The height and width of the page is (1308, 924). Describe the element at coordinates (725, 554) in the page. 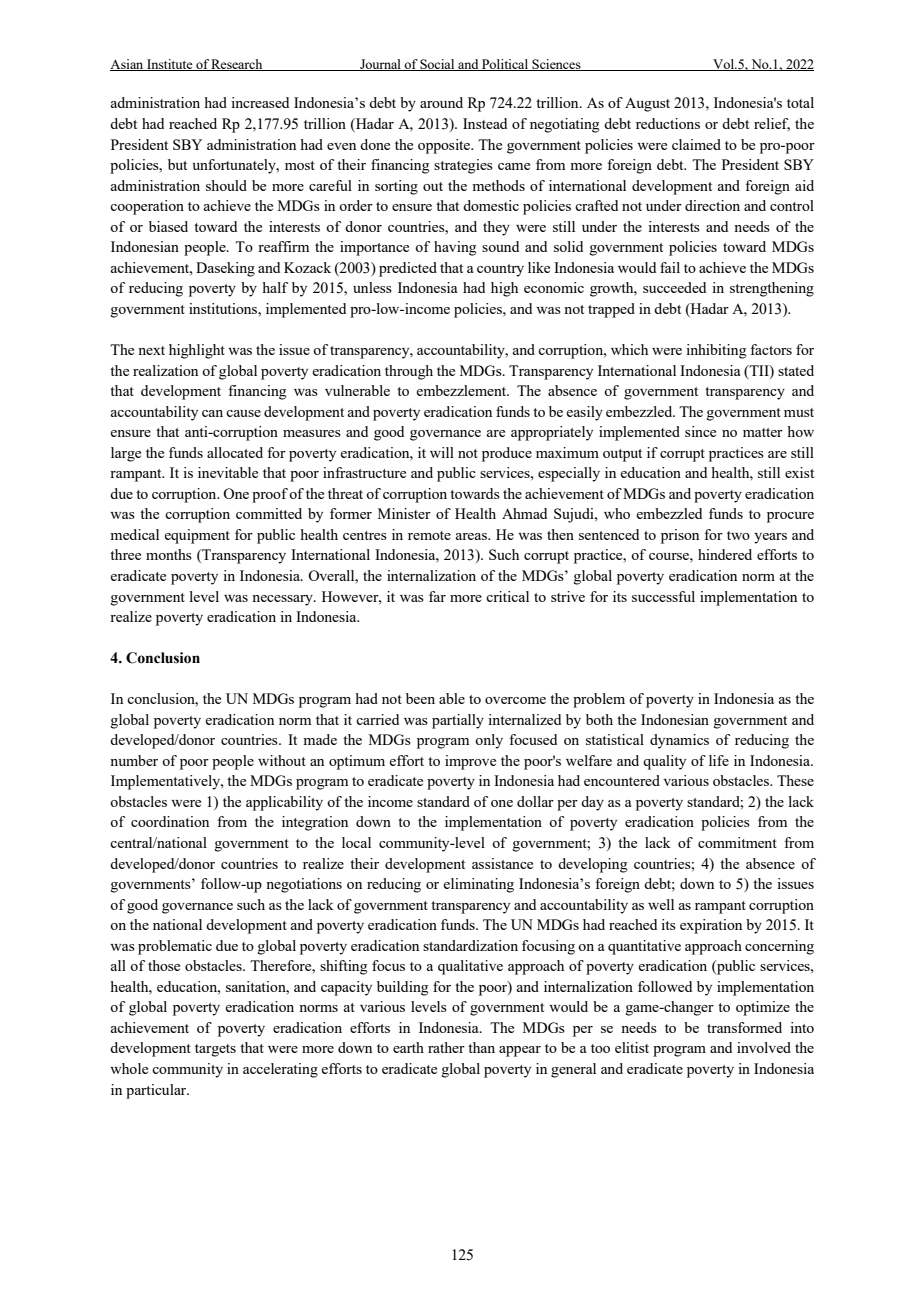

I see `hindered` at that location.
